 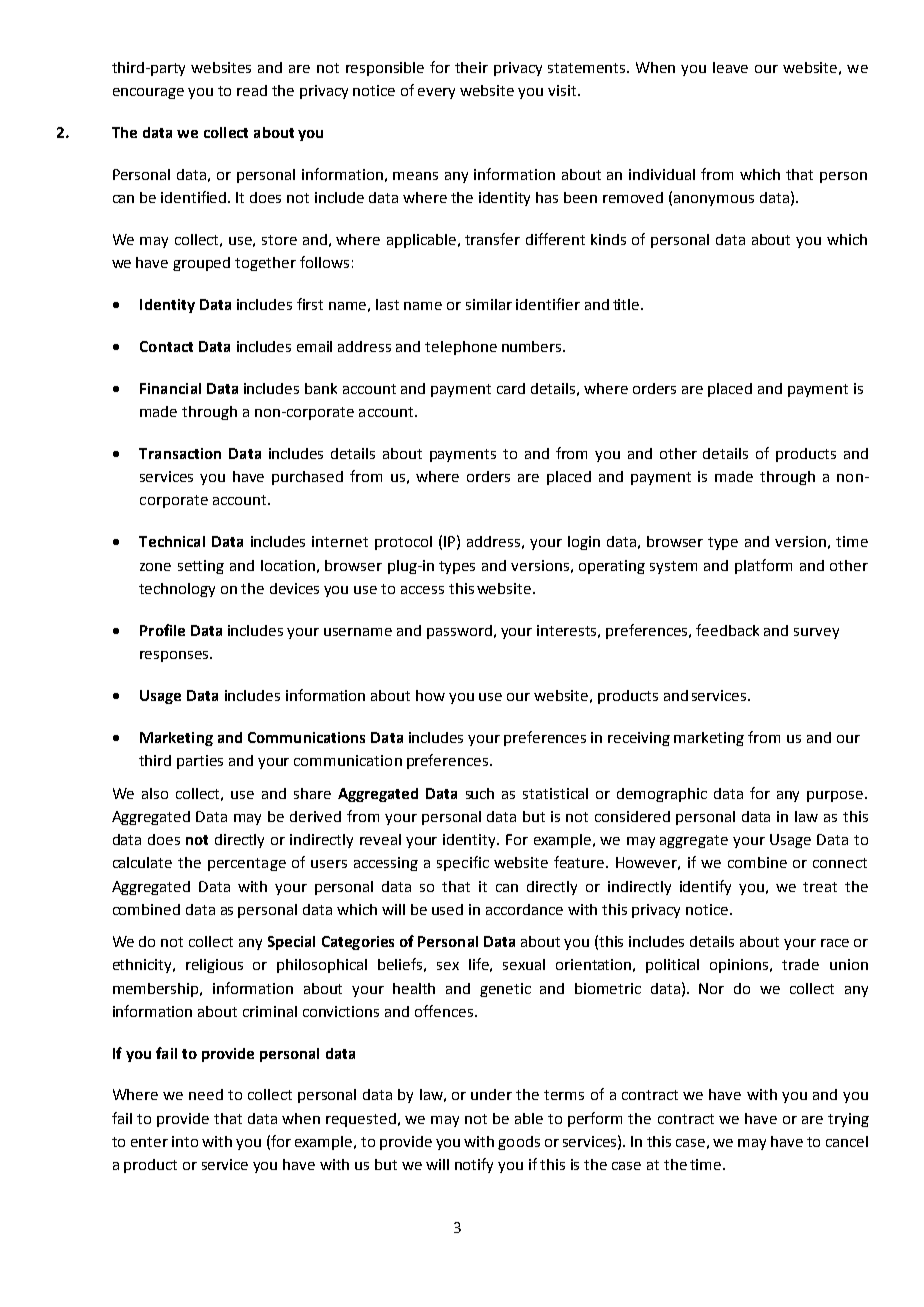 I want to click on login, so click(x=584, y=543).
